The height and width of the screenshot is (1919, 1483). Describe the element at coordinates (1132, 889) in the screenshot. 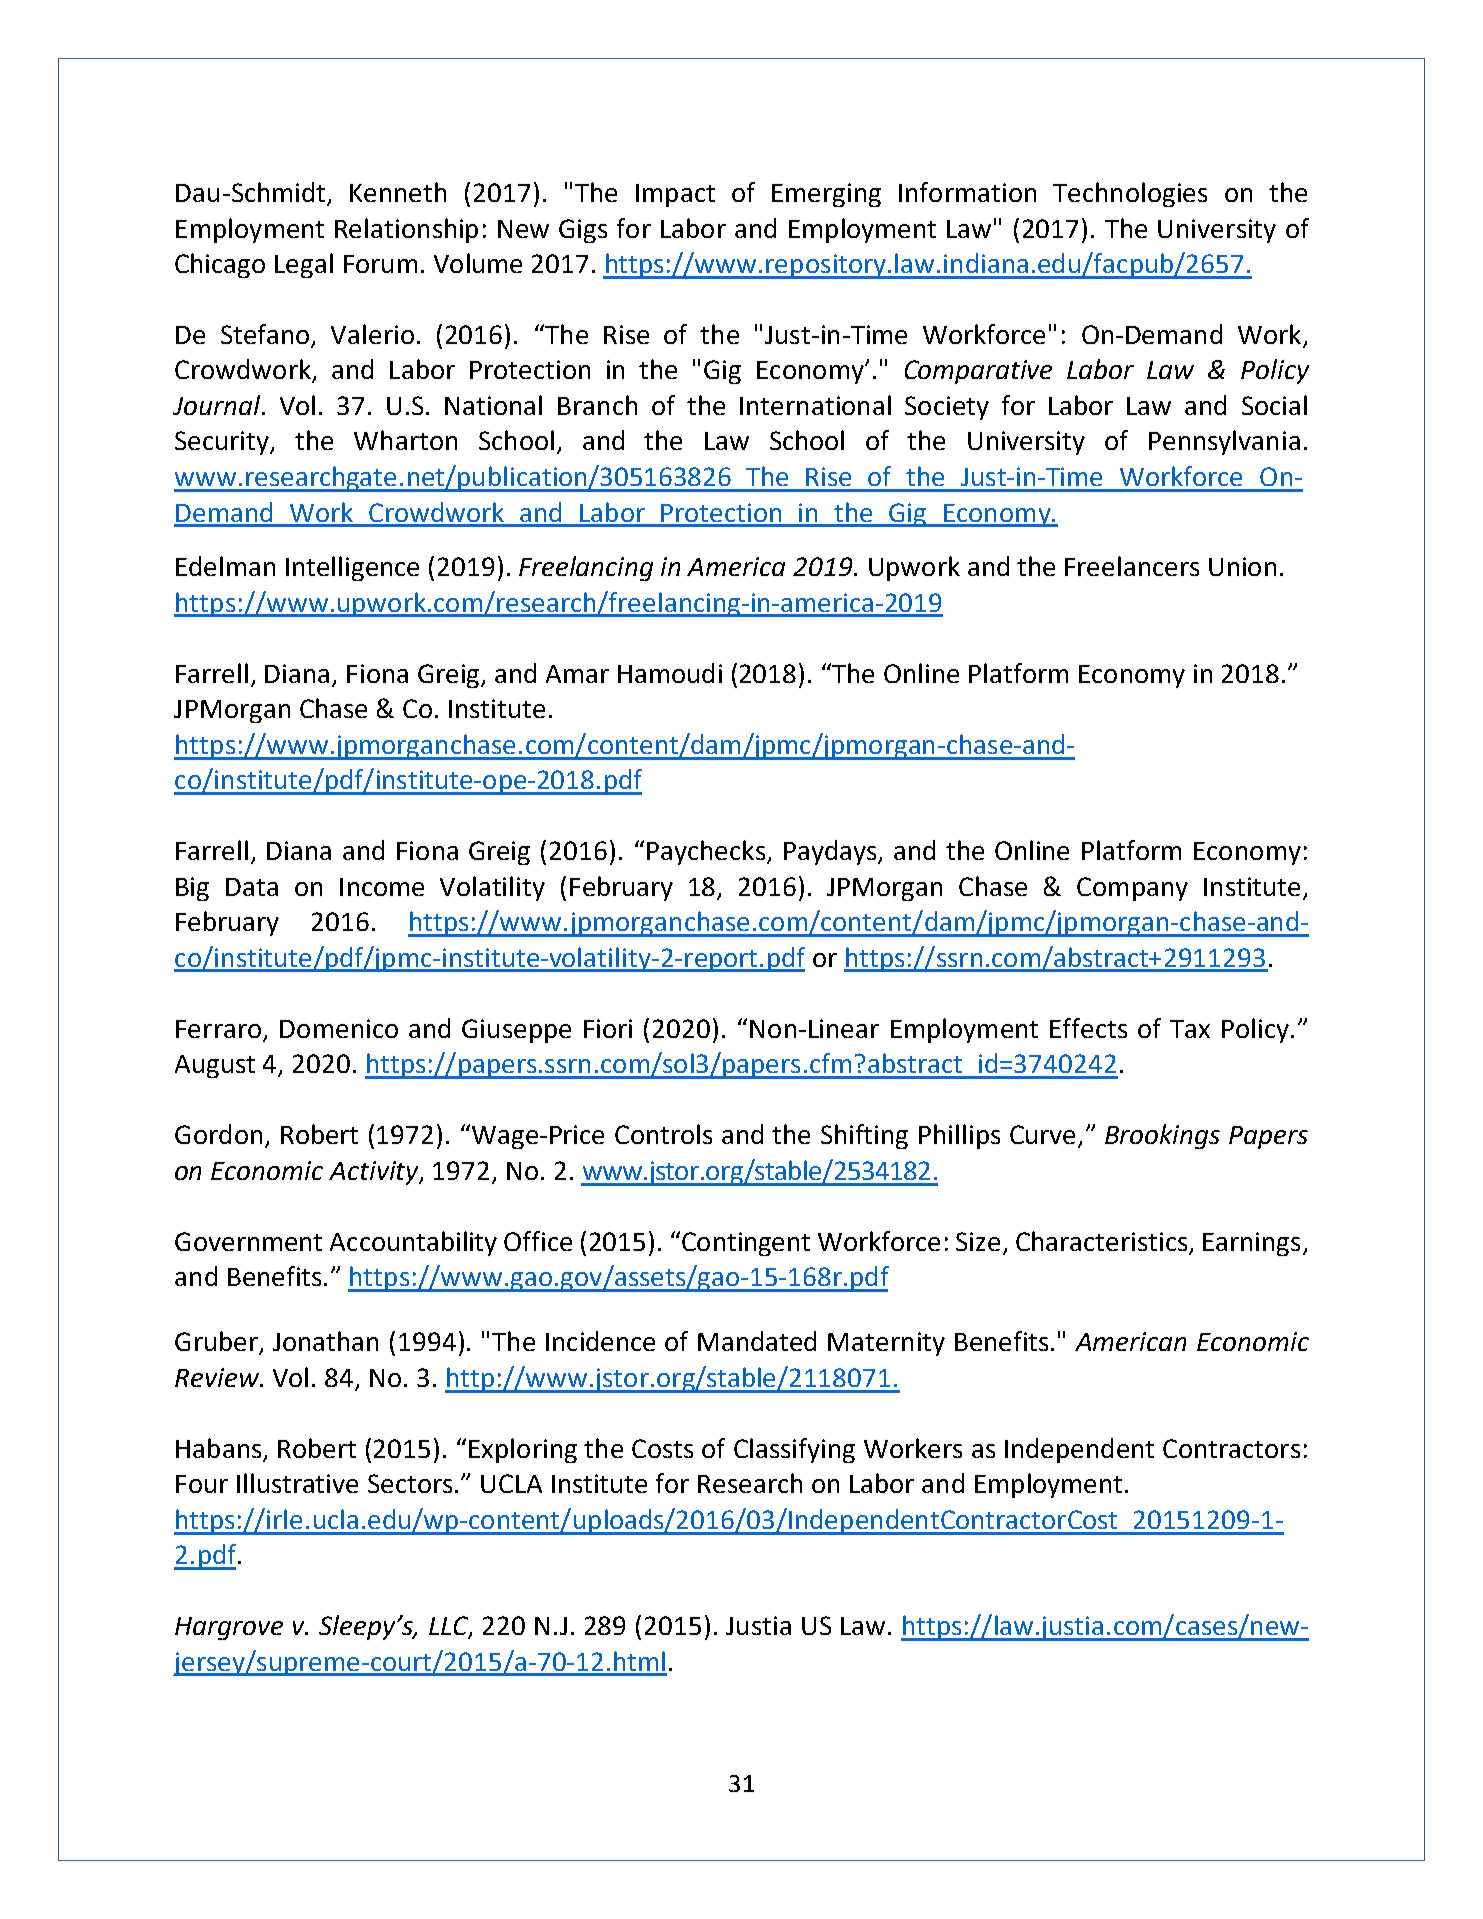

I see `Company` at that location.
